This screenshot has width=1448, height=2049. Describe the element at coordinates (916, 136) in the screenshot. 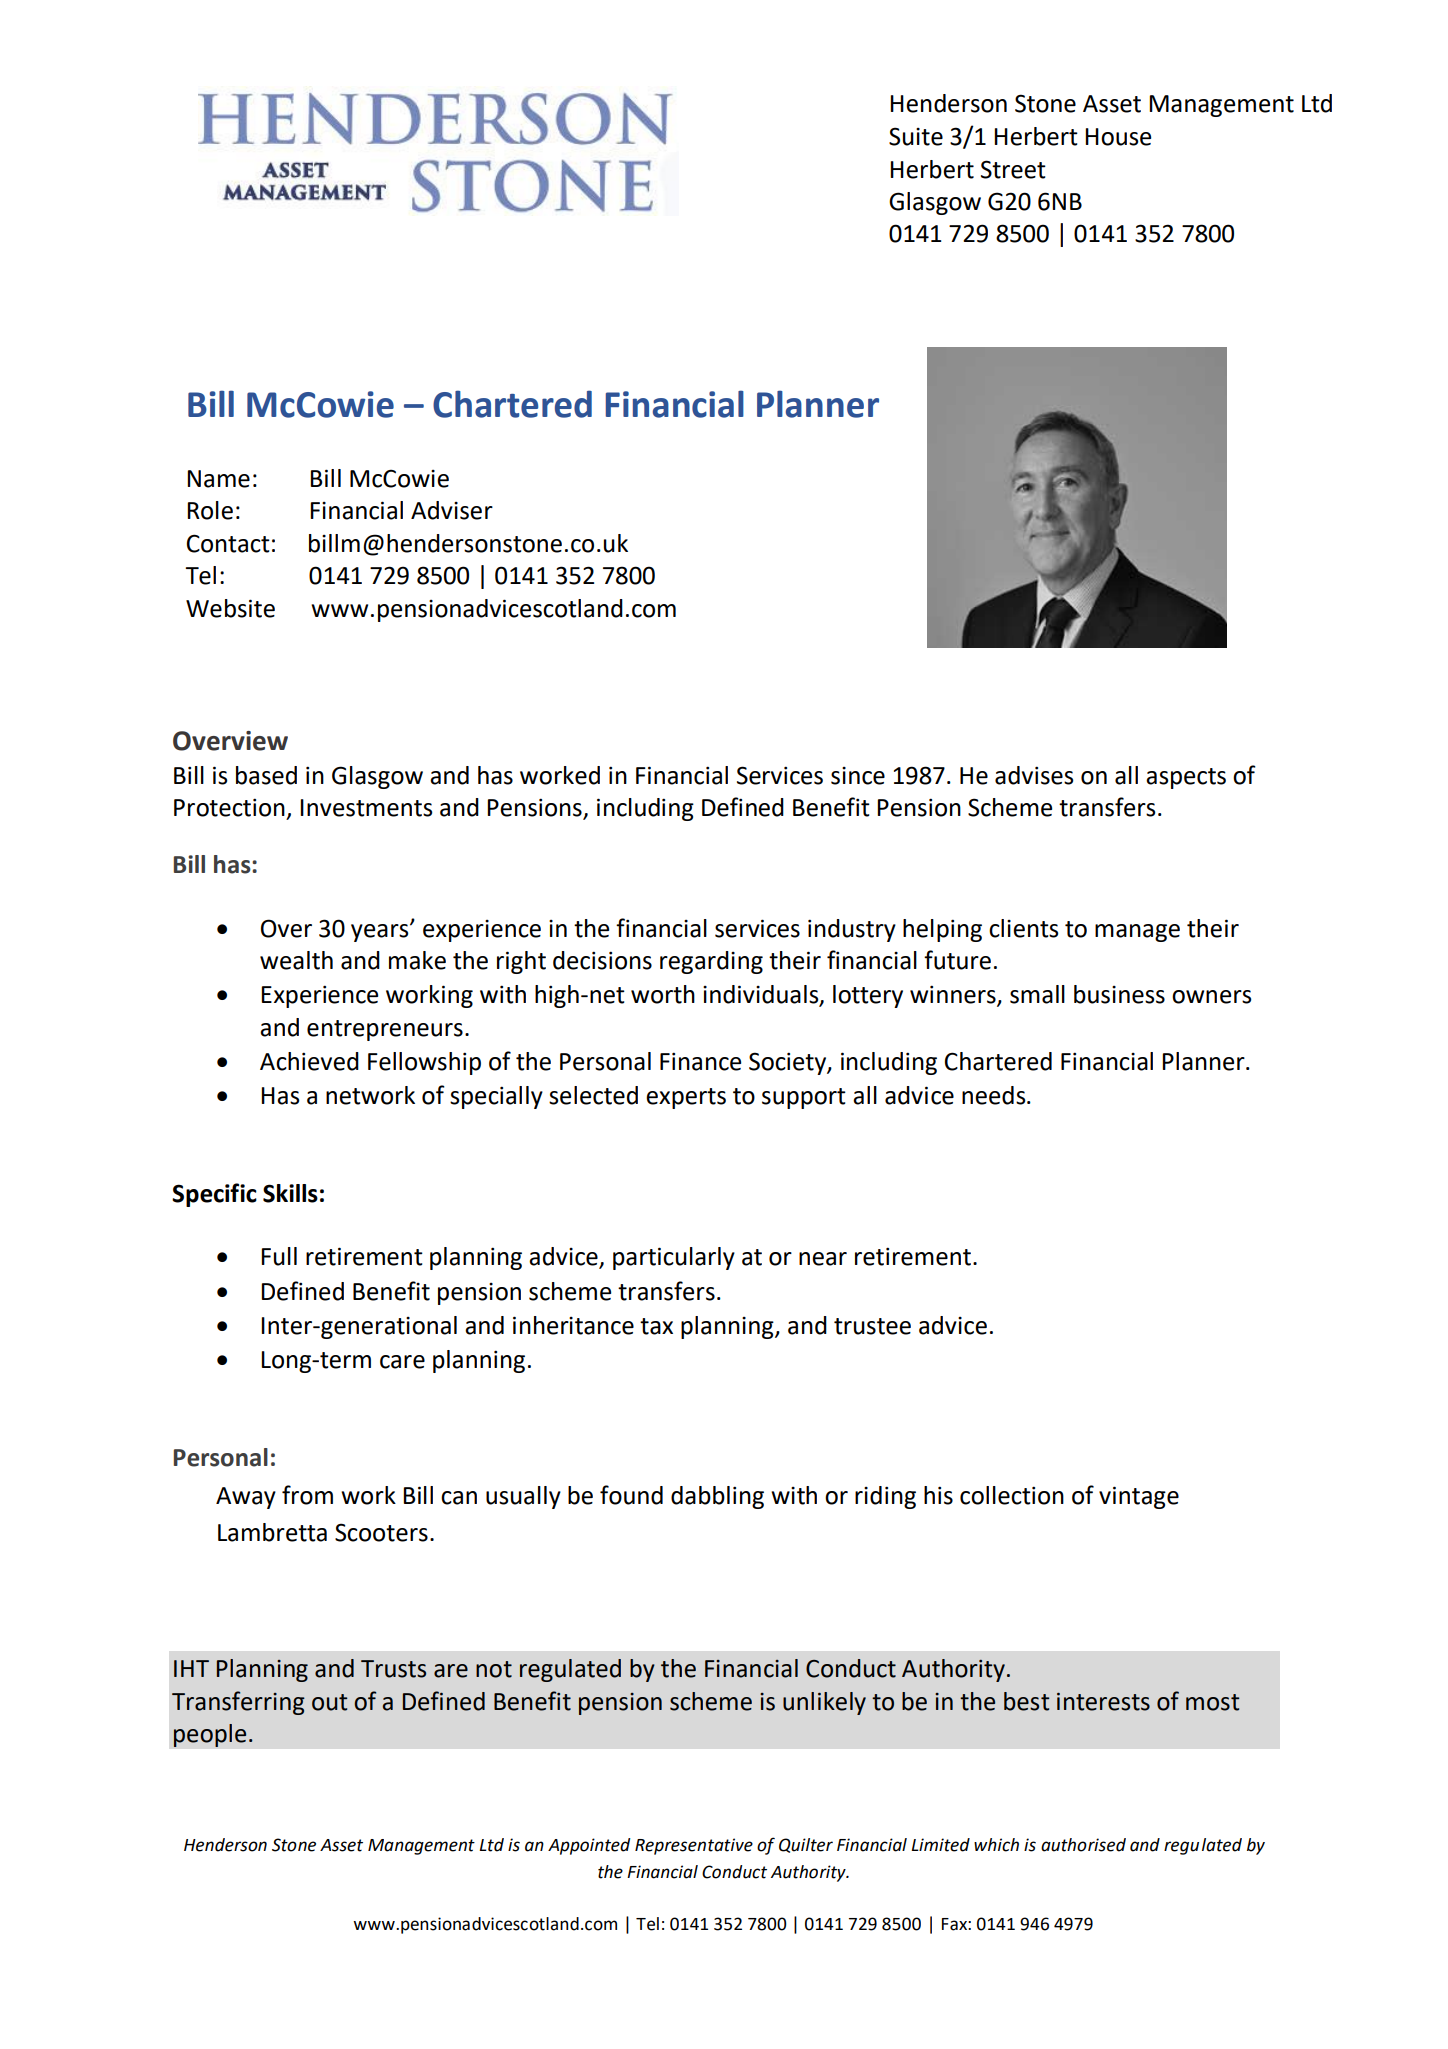

I see `Suite` at that location.
